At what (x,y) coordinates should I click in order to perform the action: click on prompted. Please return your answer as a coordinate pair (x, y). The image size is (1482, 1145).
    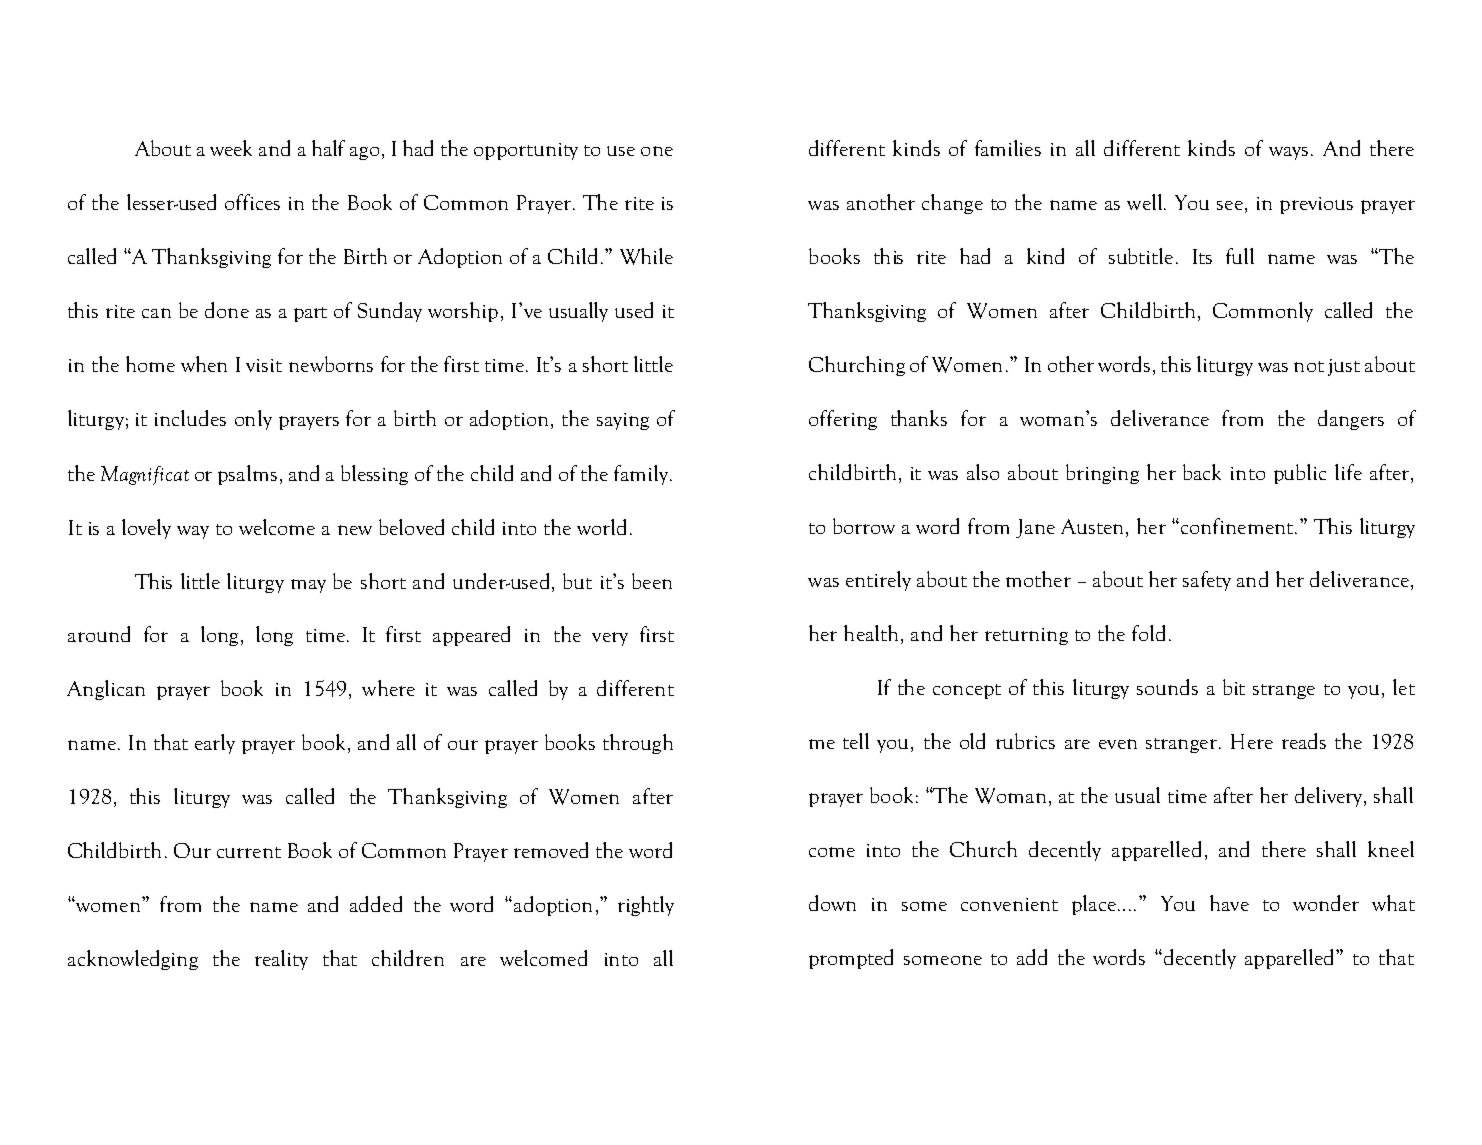
    Looking at the image, I should click on (851, 959).
